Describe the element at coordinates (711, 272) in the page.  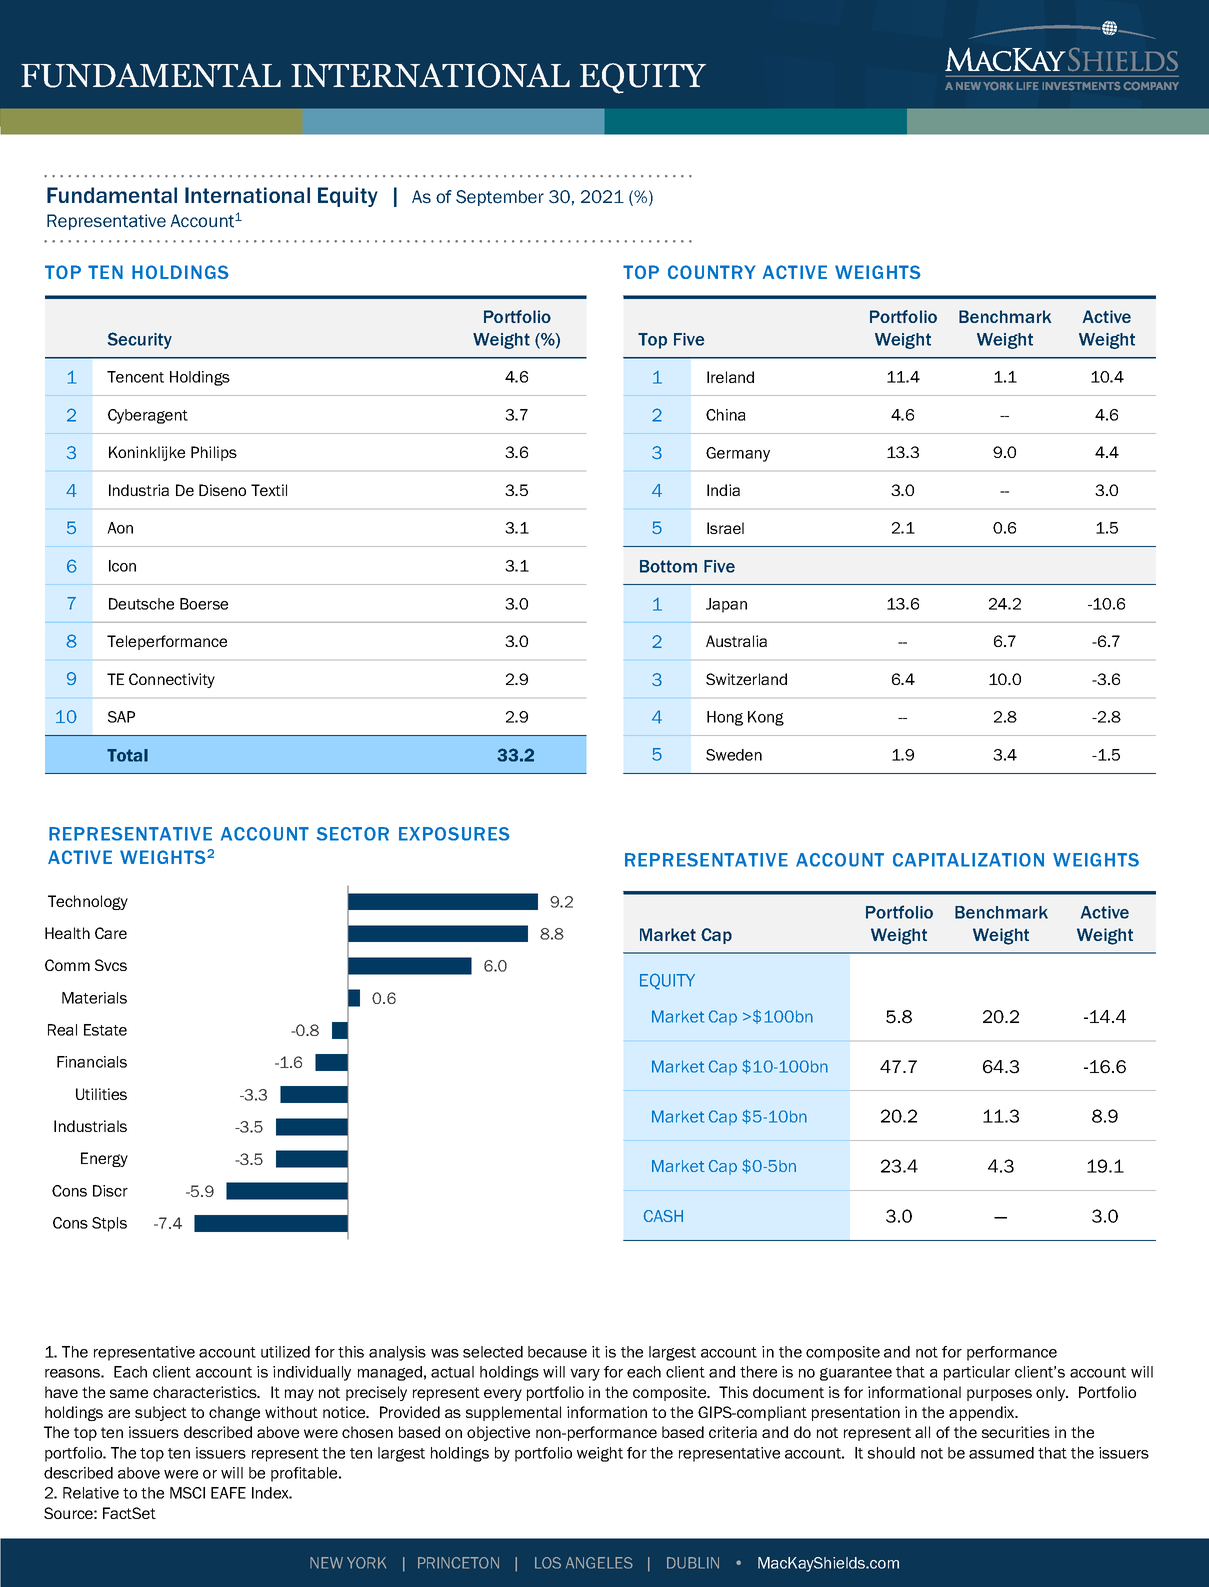
I see `COUNTRY` at that location.
